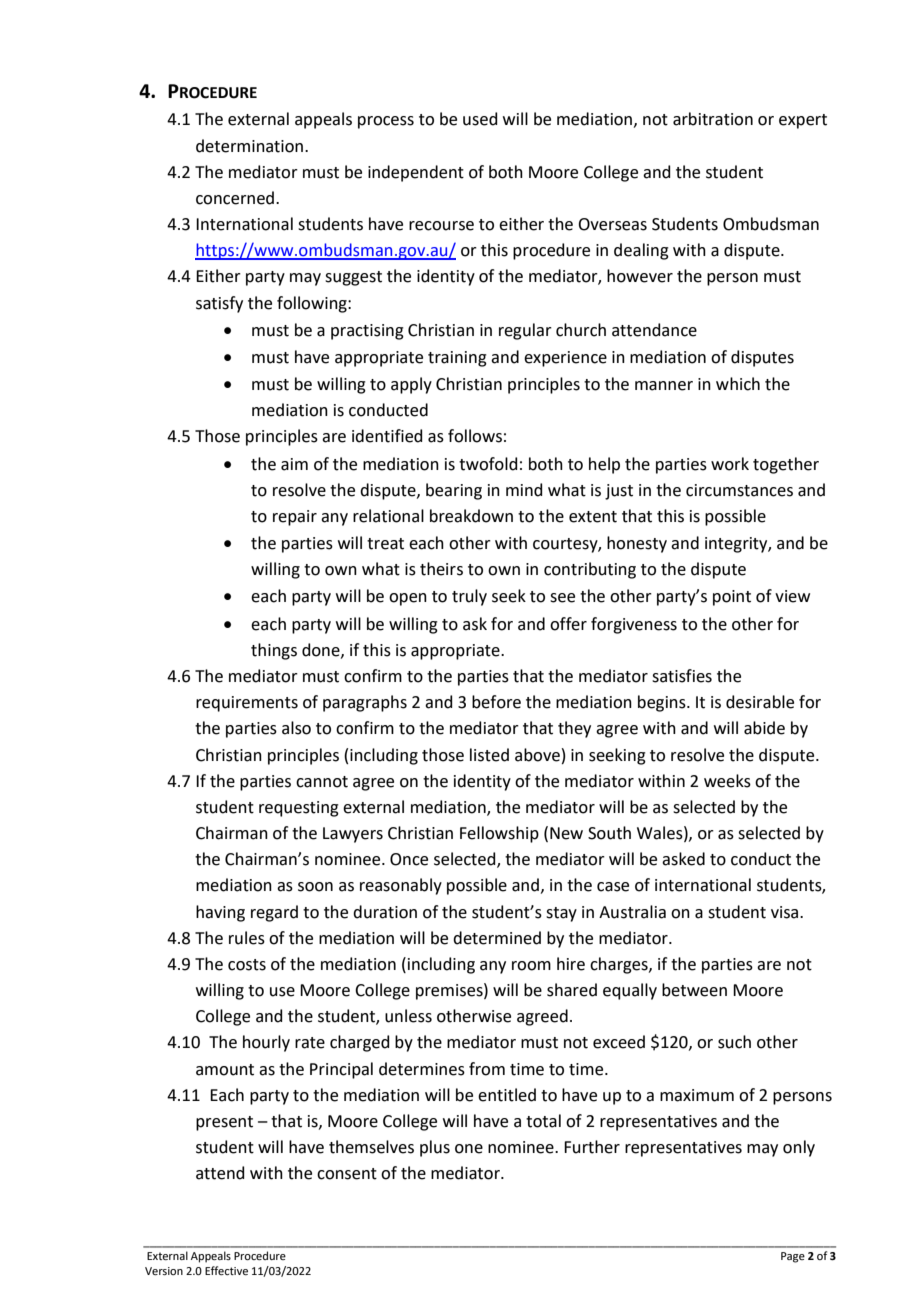 The height and width of the screenshot is (1308, 924). I want to click on determination, so click(251, 146).
